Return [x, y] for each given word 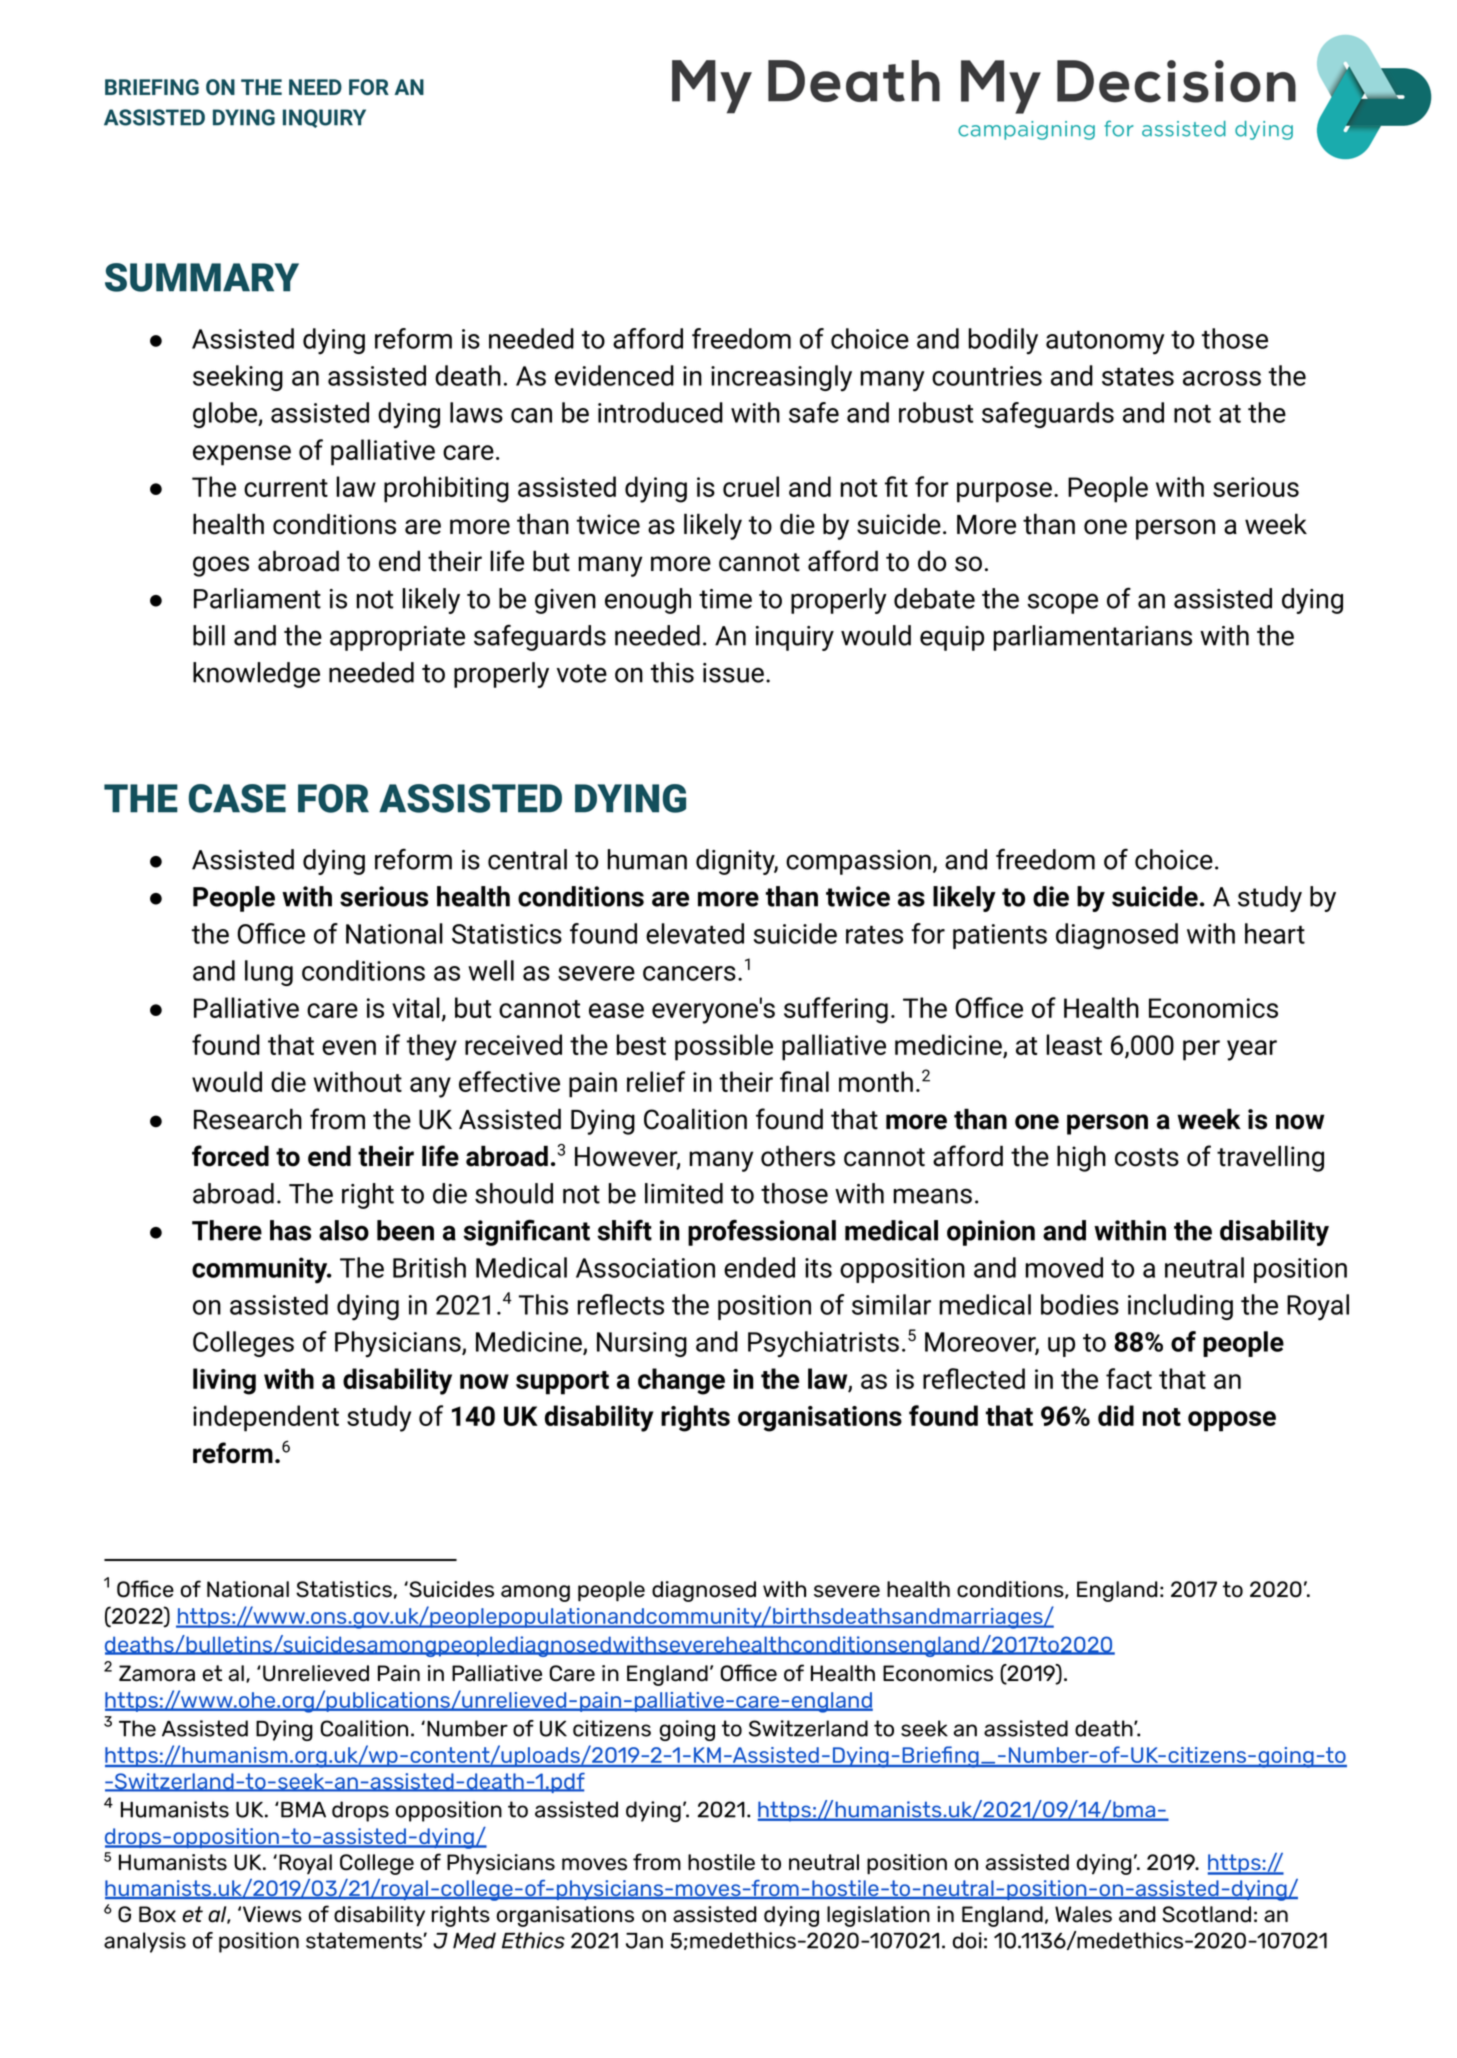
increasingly [781, 378]
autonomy [1105, 343]
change [681, 1381]
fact [1129, 1378]
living [224, 1381]
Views [272, 1914]
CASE [237, 798]
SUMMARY [202, 277]
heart [1275, 933]
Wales [1083, 1914]
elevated [695, 933]
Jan [644, 1941]
